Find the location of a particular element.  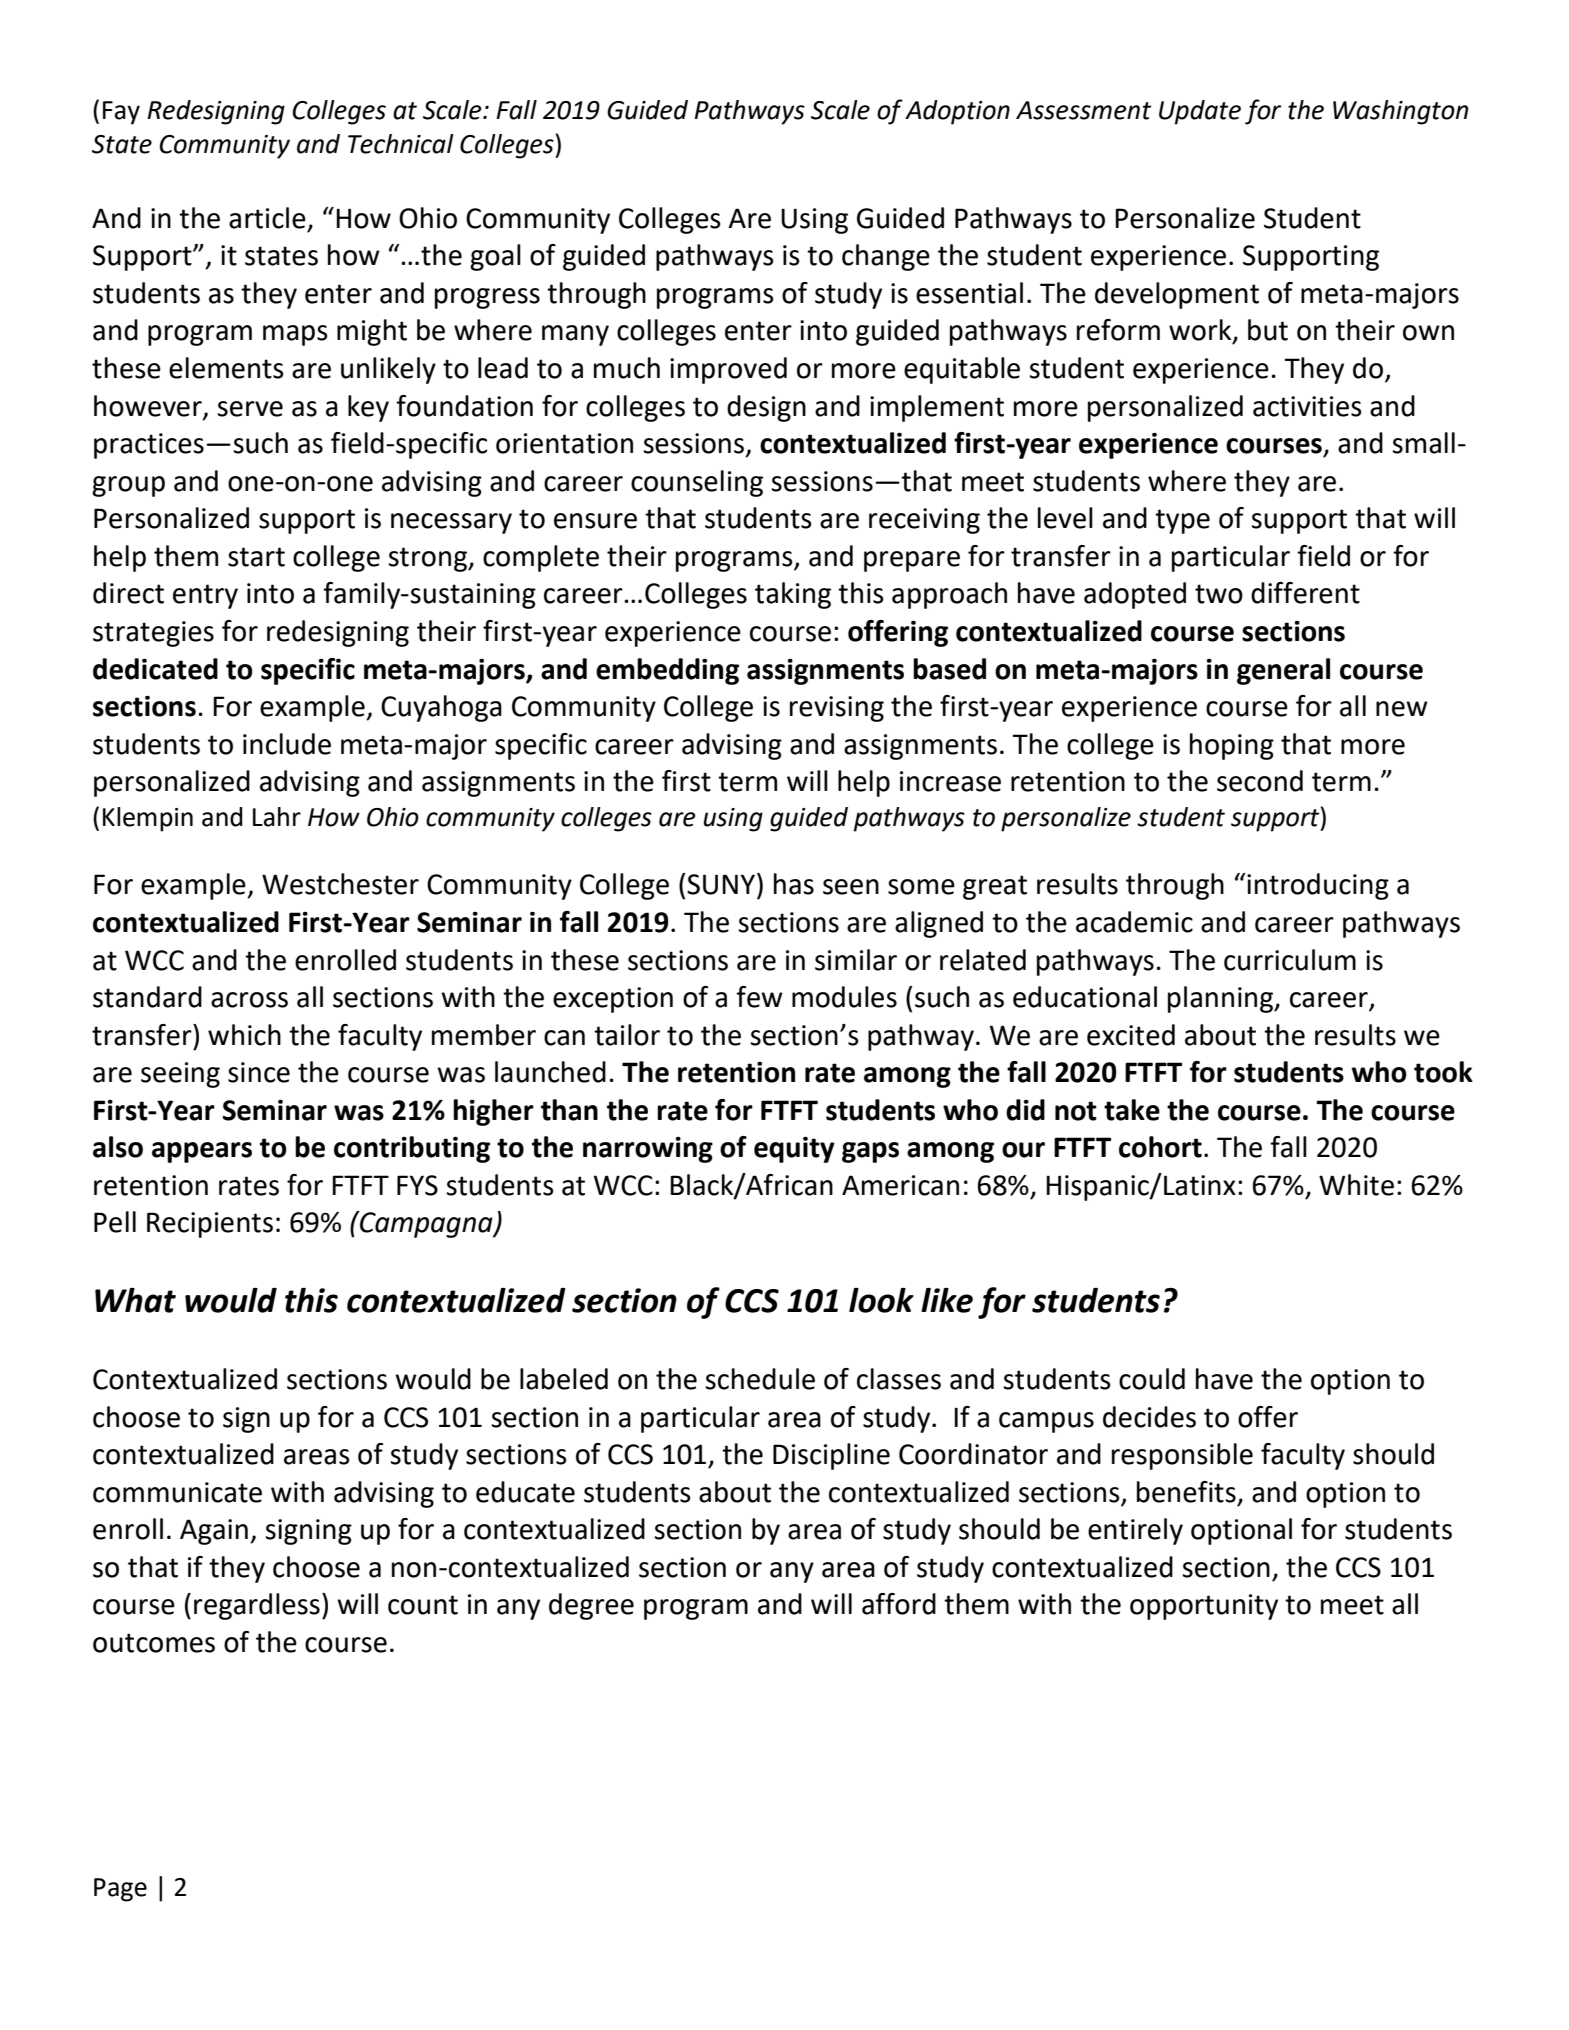

Update is located at coordinates (1200, 112).
